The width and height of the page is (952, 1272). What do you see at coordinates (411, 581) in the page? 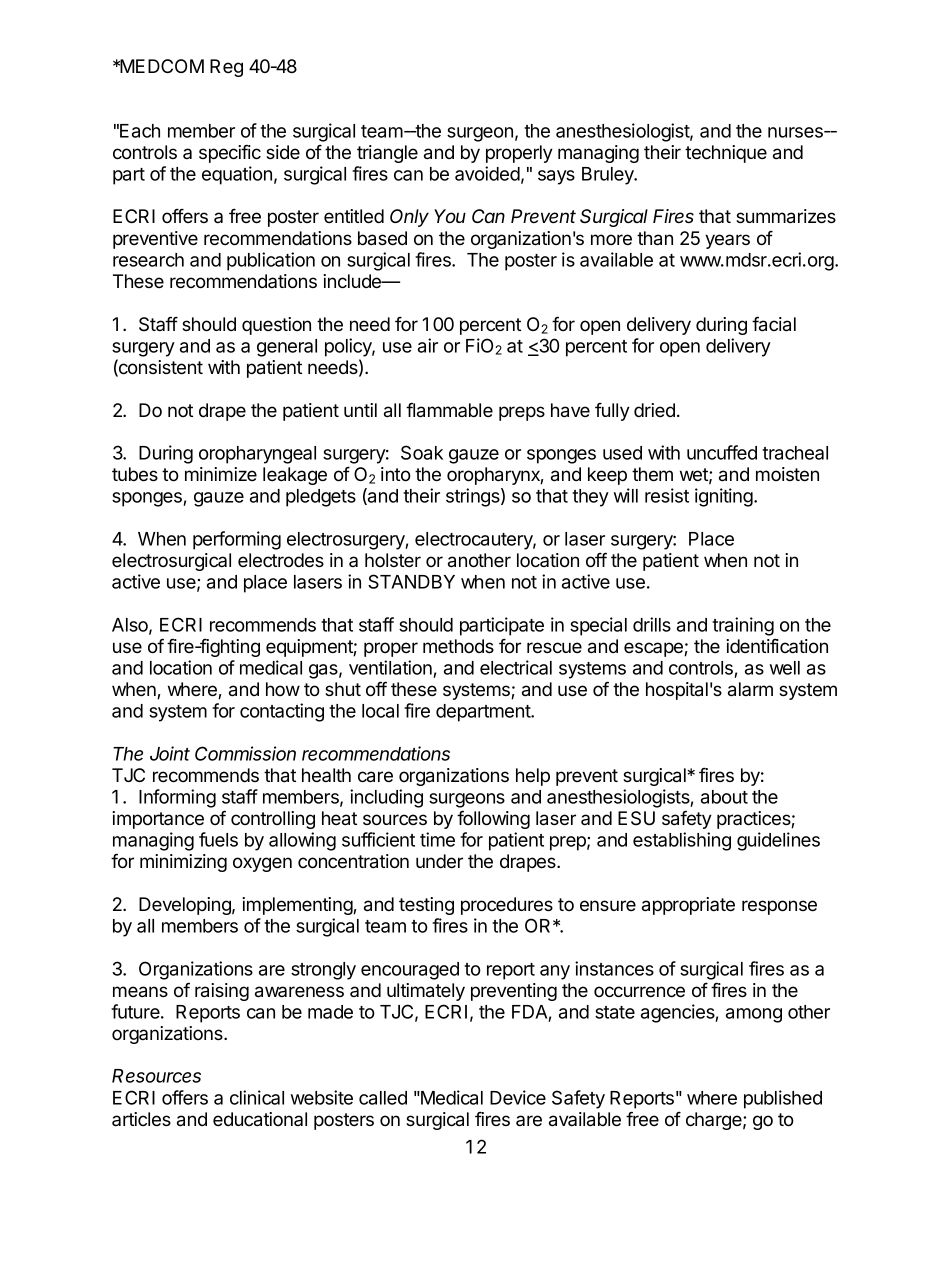
I see `STANDBY` at bounding box center [411, 581].
